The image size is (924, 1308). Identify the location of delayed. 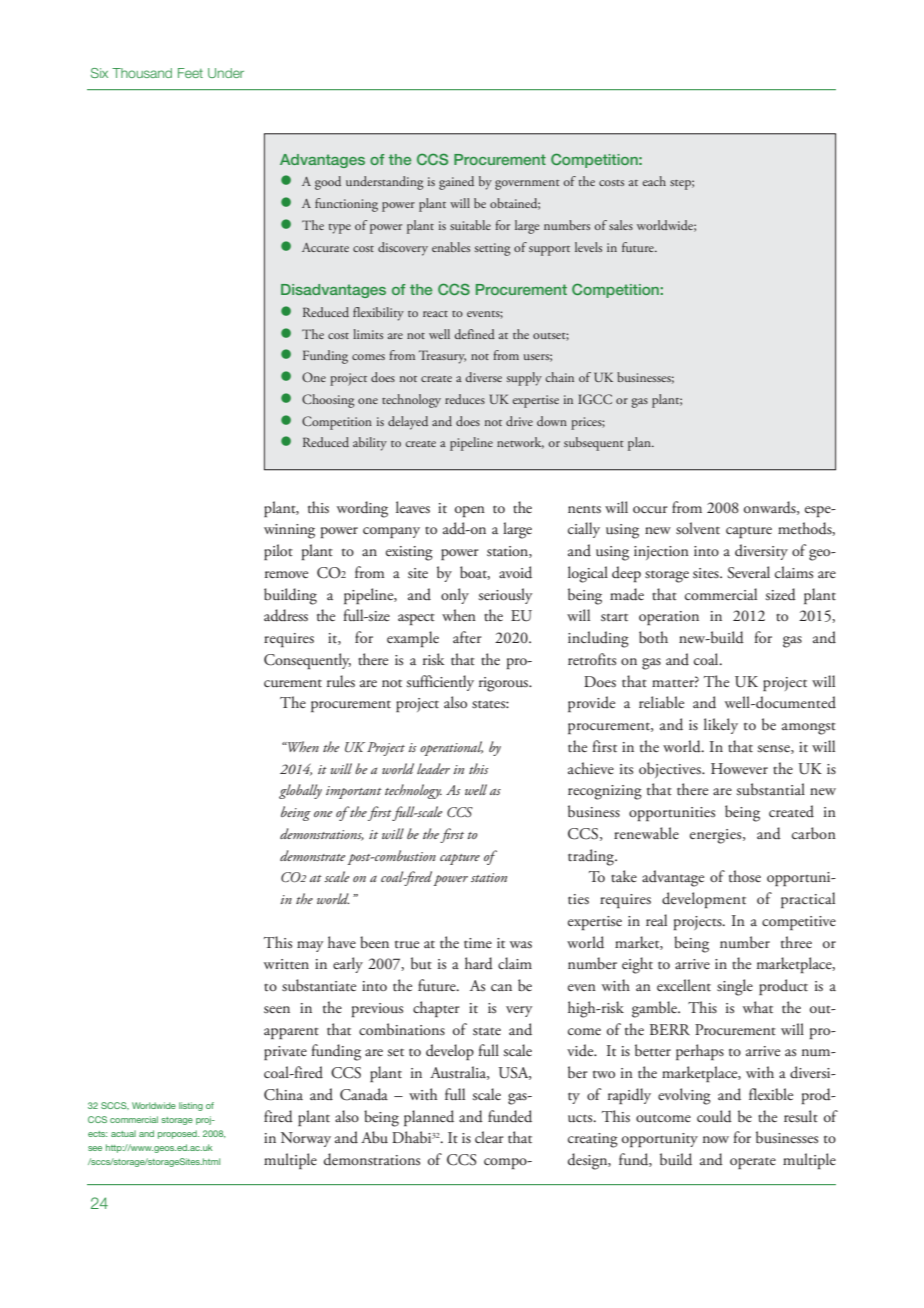
(408, 423).
